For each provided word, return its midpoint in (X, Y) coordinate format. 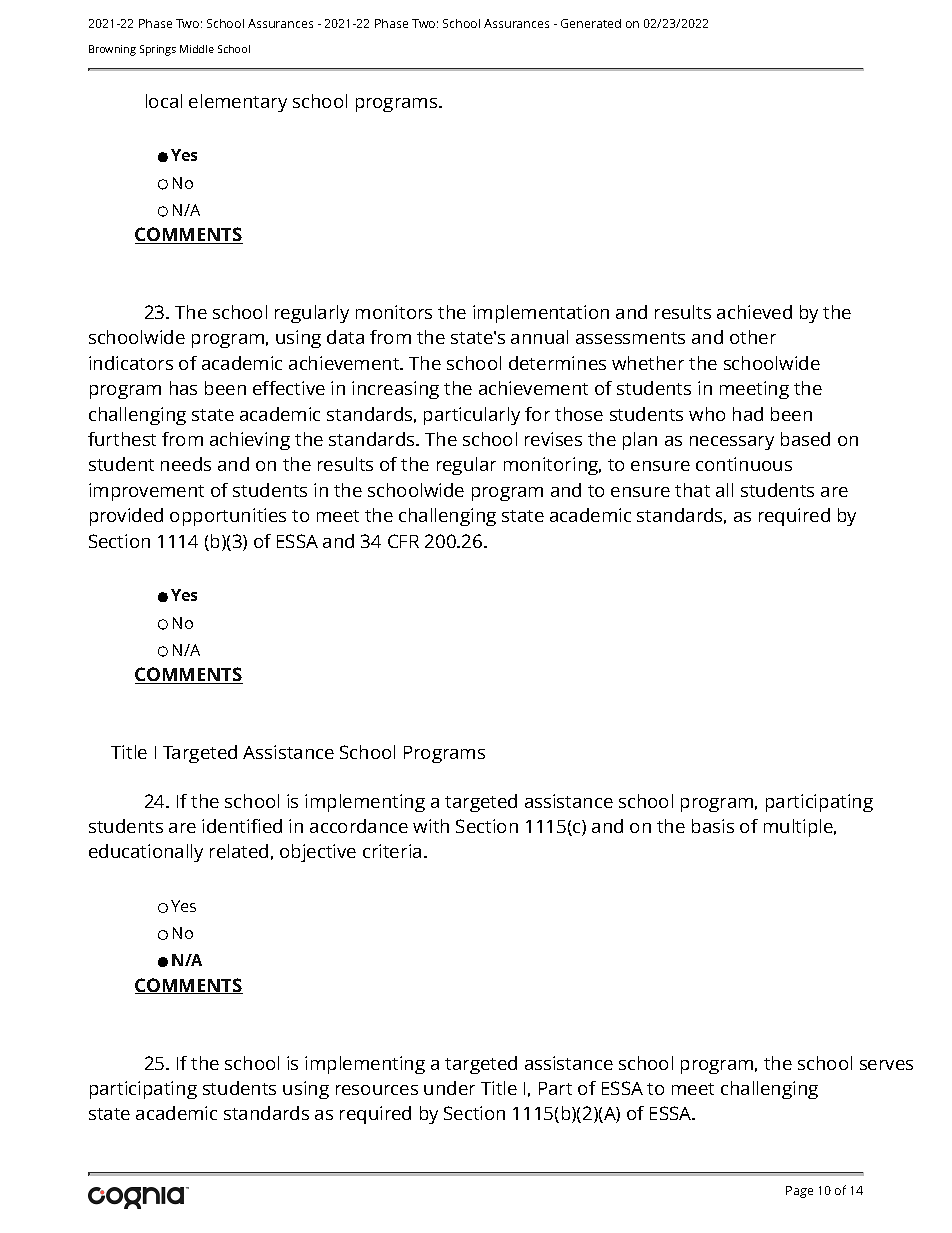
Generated (591, 23)
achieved (754, 312)
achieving (250, 441)
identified (242, 826)
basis (713, 826)
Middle (197, 49)
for (537, 414)
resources (377, 1090)
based (805, 439)
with (431, 826)
